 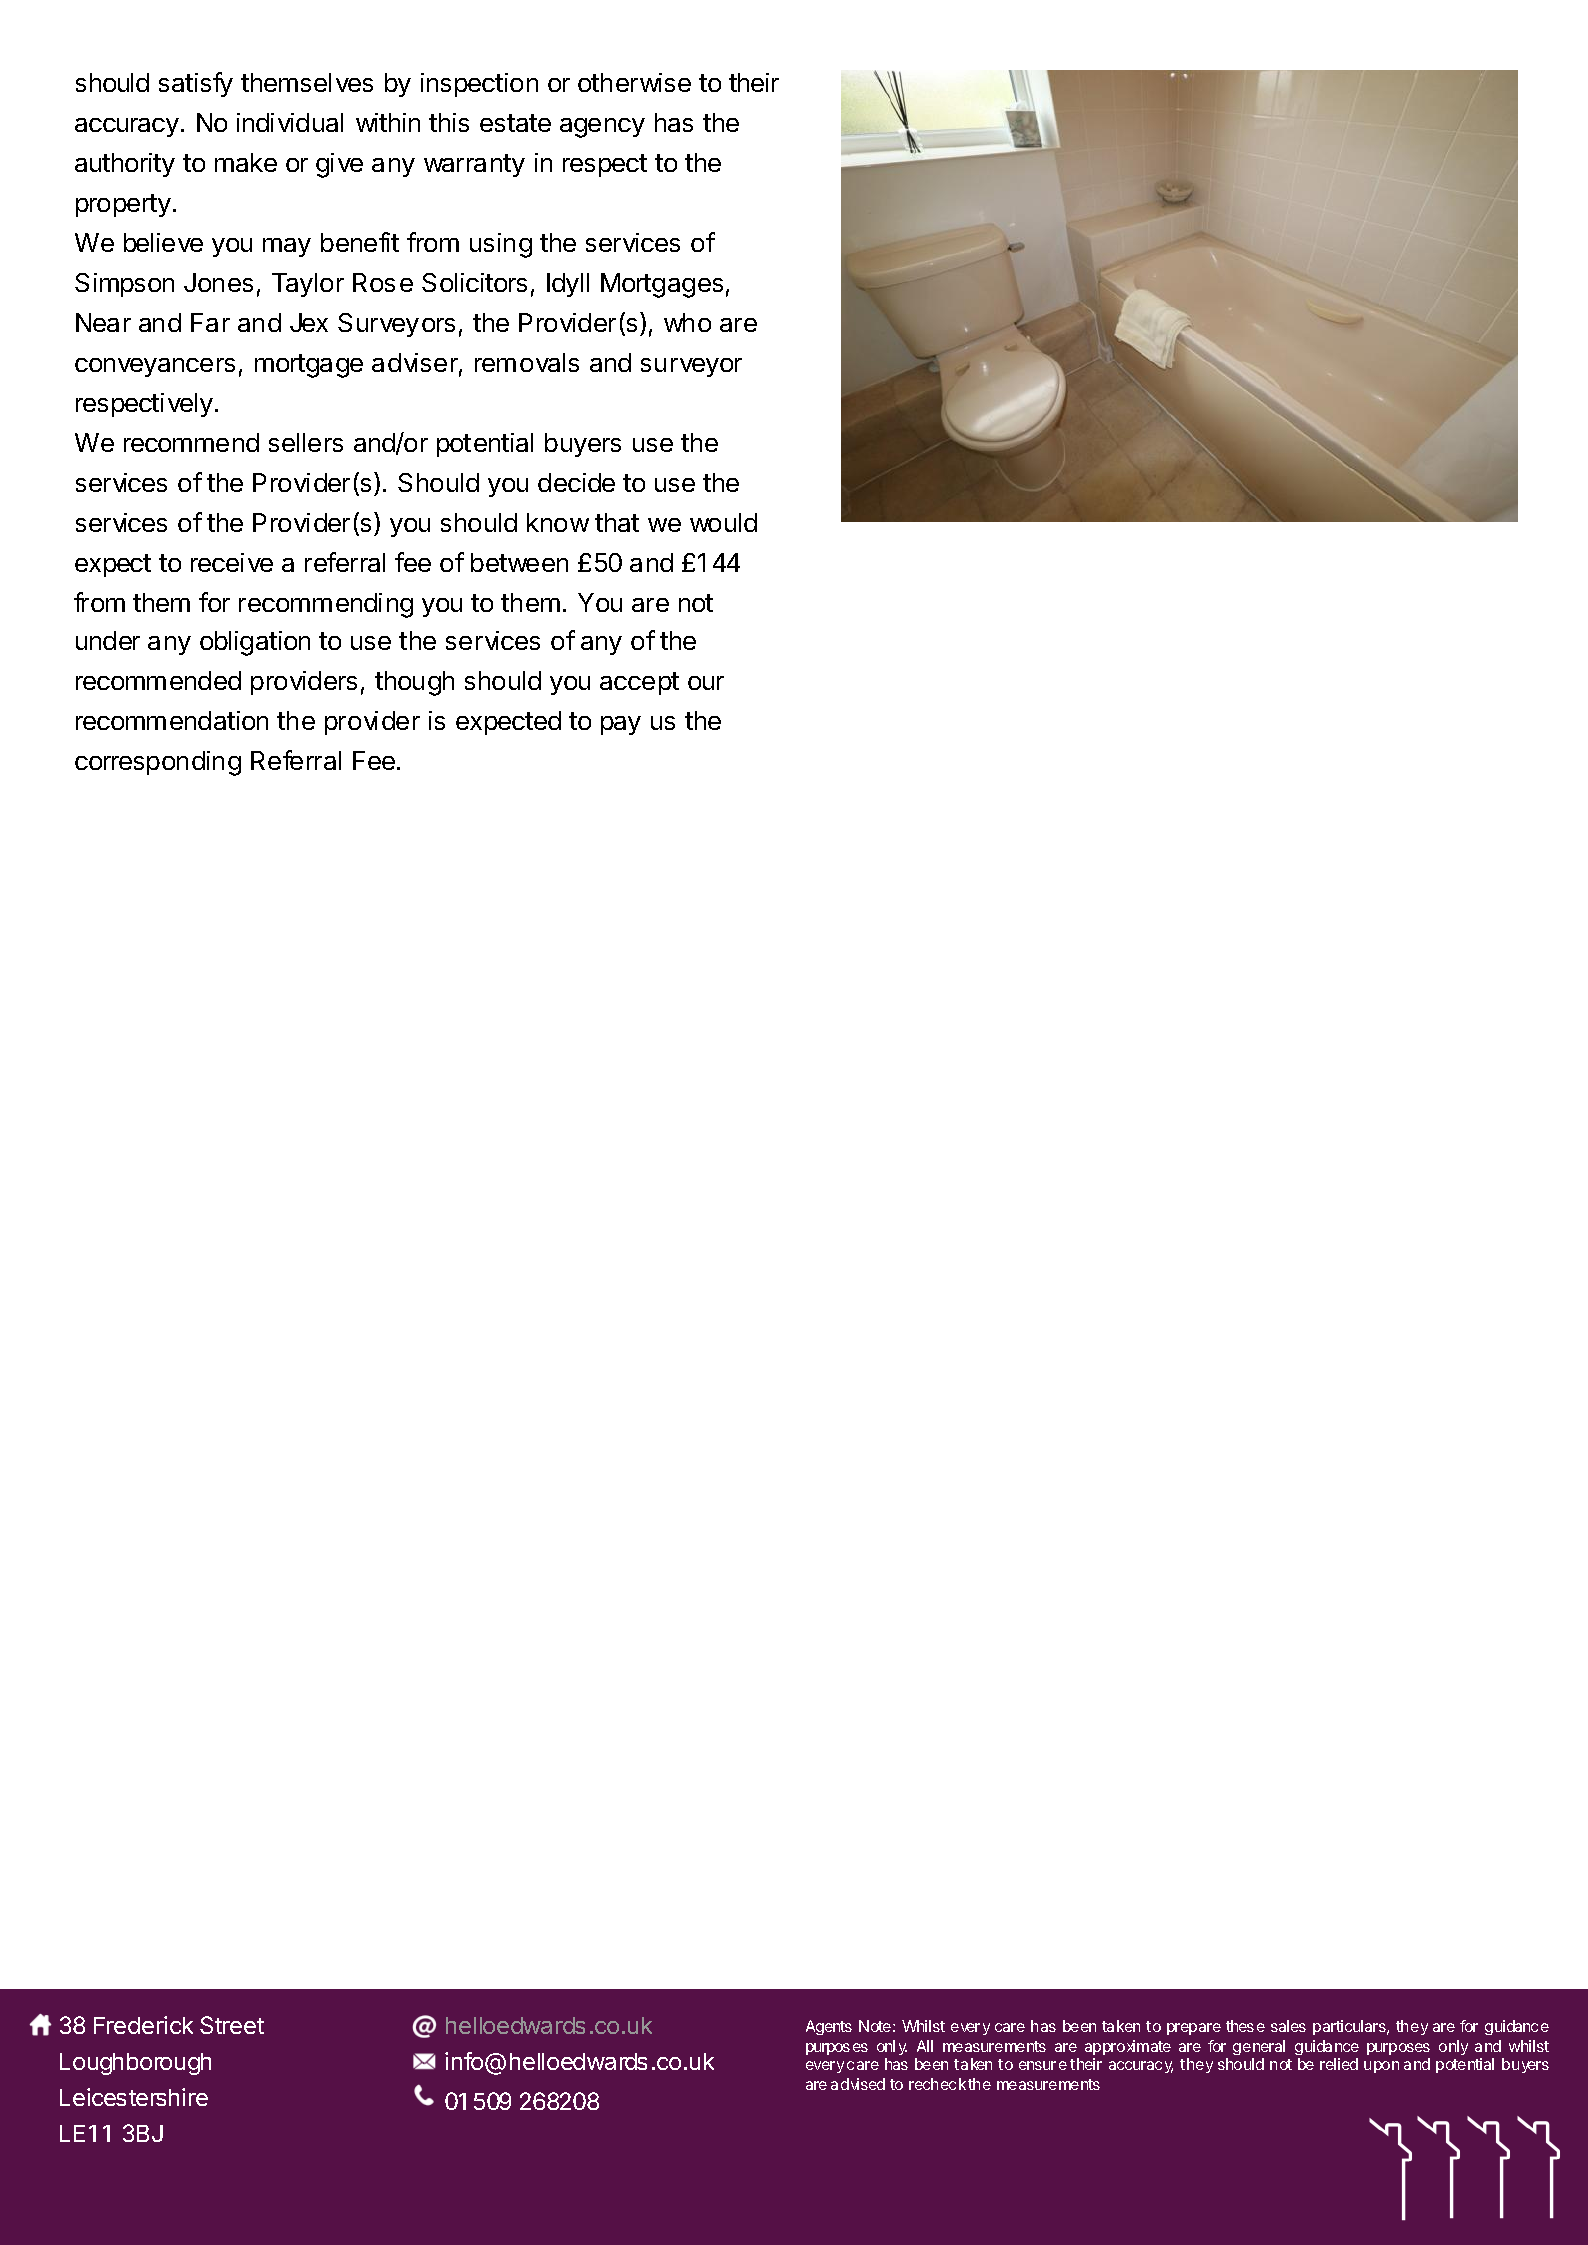 I want to click on make, so click(x=246, y=162).
